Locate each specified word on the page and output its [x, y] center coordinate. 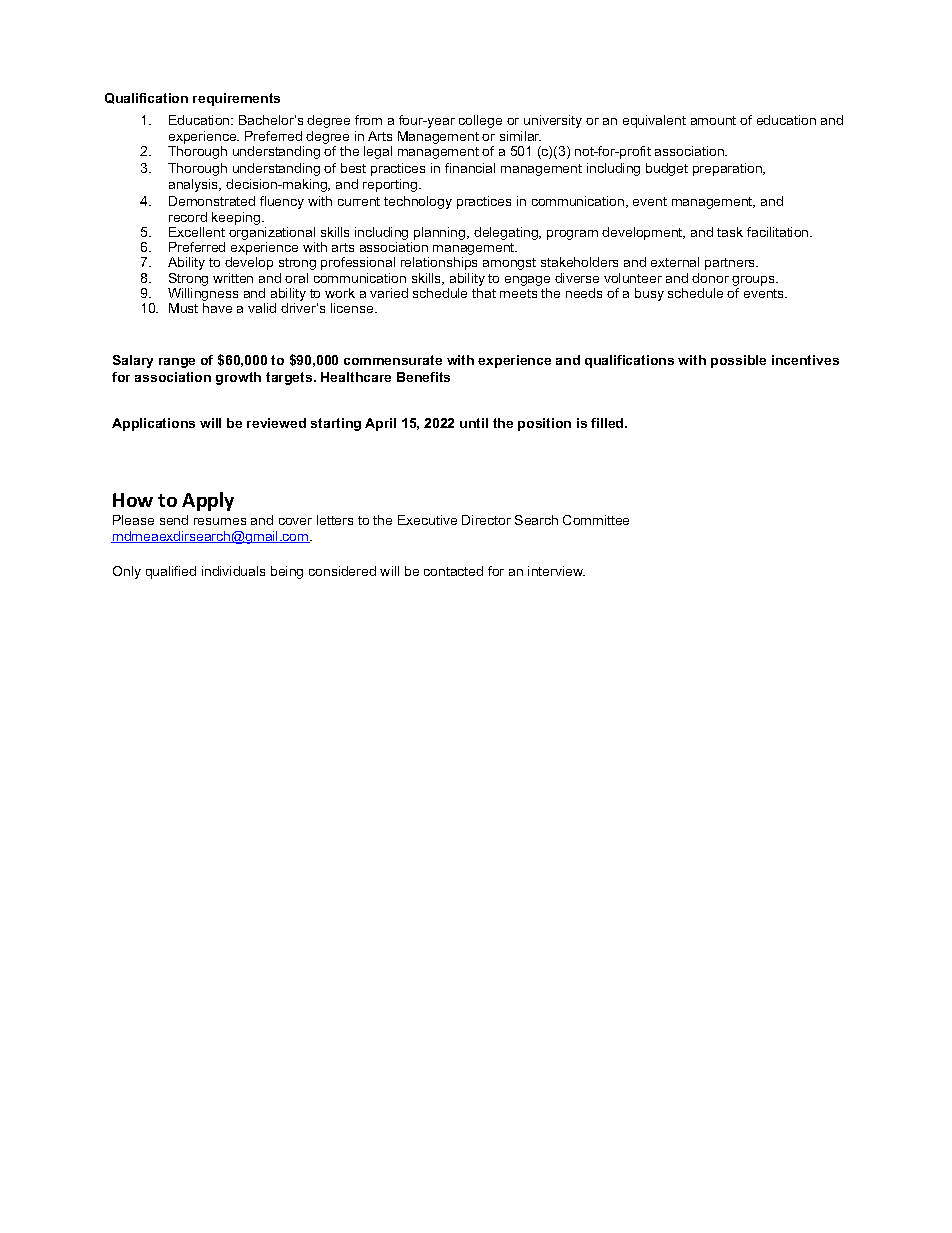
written [233, 278]
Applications [153, 424]
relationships [439, 263]
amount [713, 120]
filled [608, 423]
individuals [233, 571]
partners [731, 264]
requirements [236, 99]
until [474, 423]
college [480, 121]
